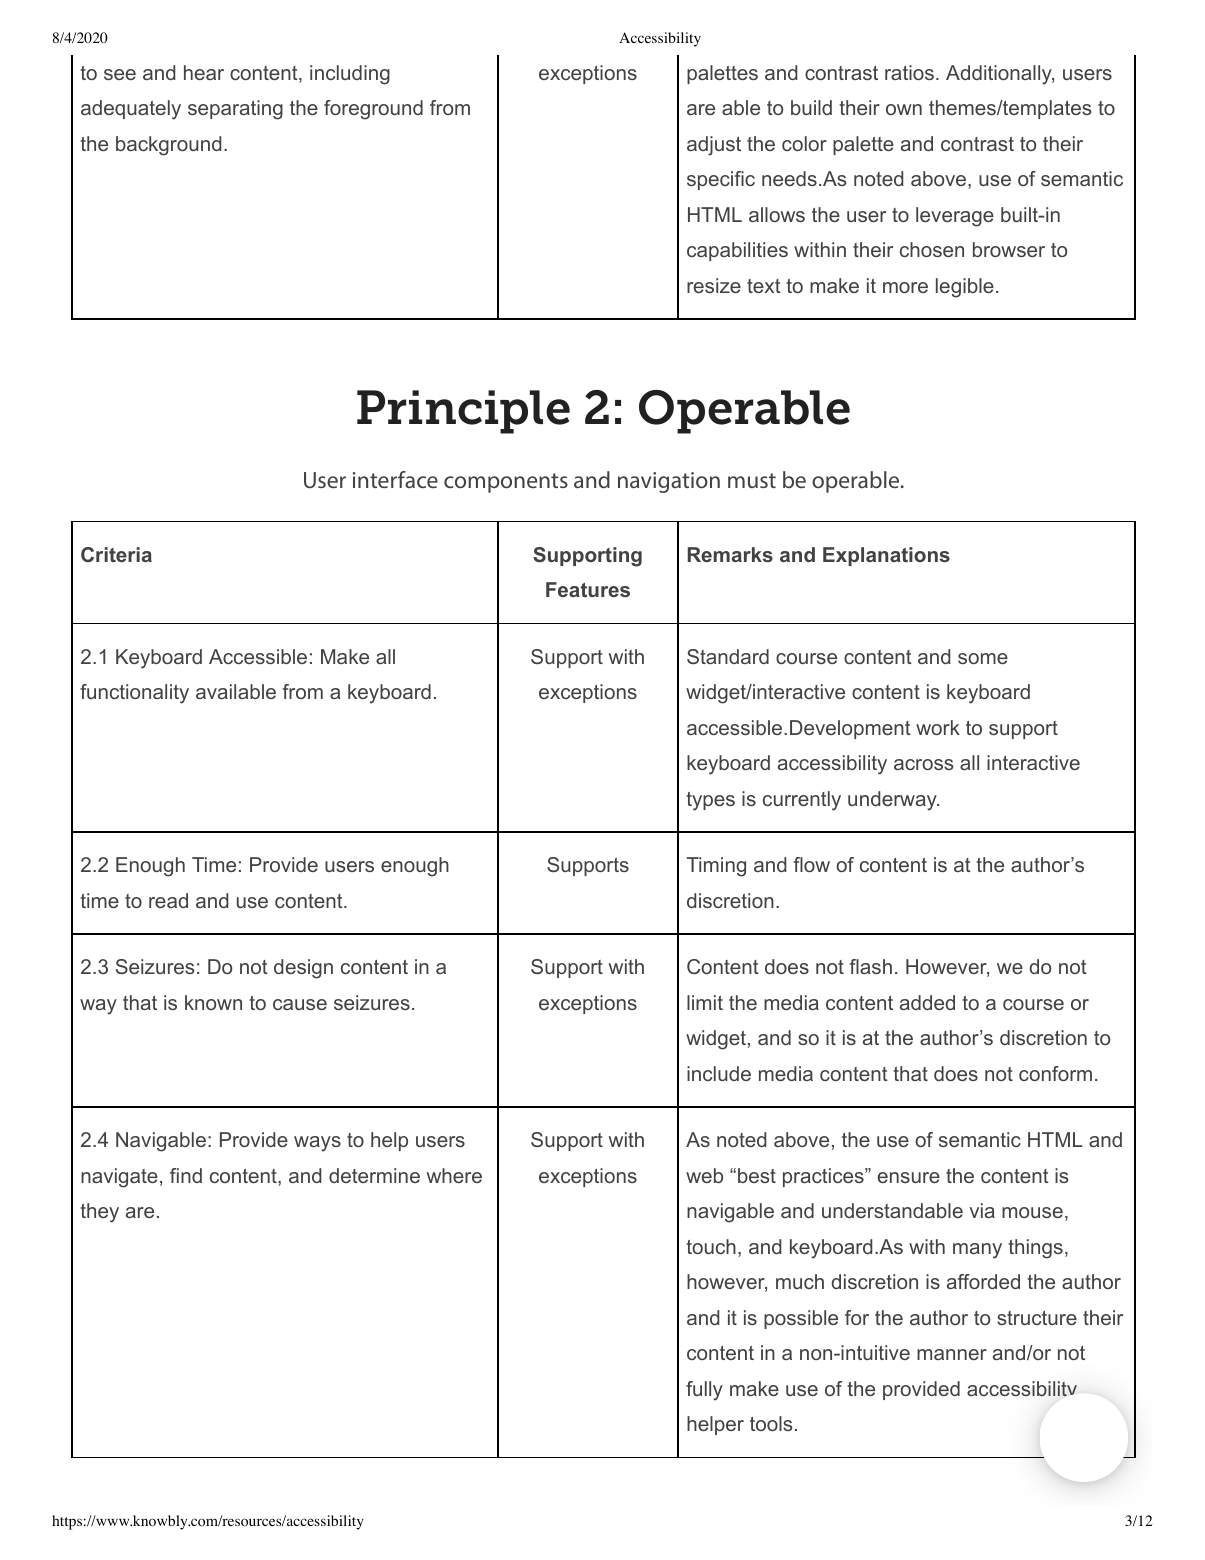 This document has width=1205, height=1560. What do you see at coordinates (886, 556) in the document?
I see `Explanations` at bounding box center [886, 556].
